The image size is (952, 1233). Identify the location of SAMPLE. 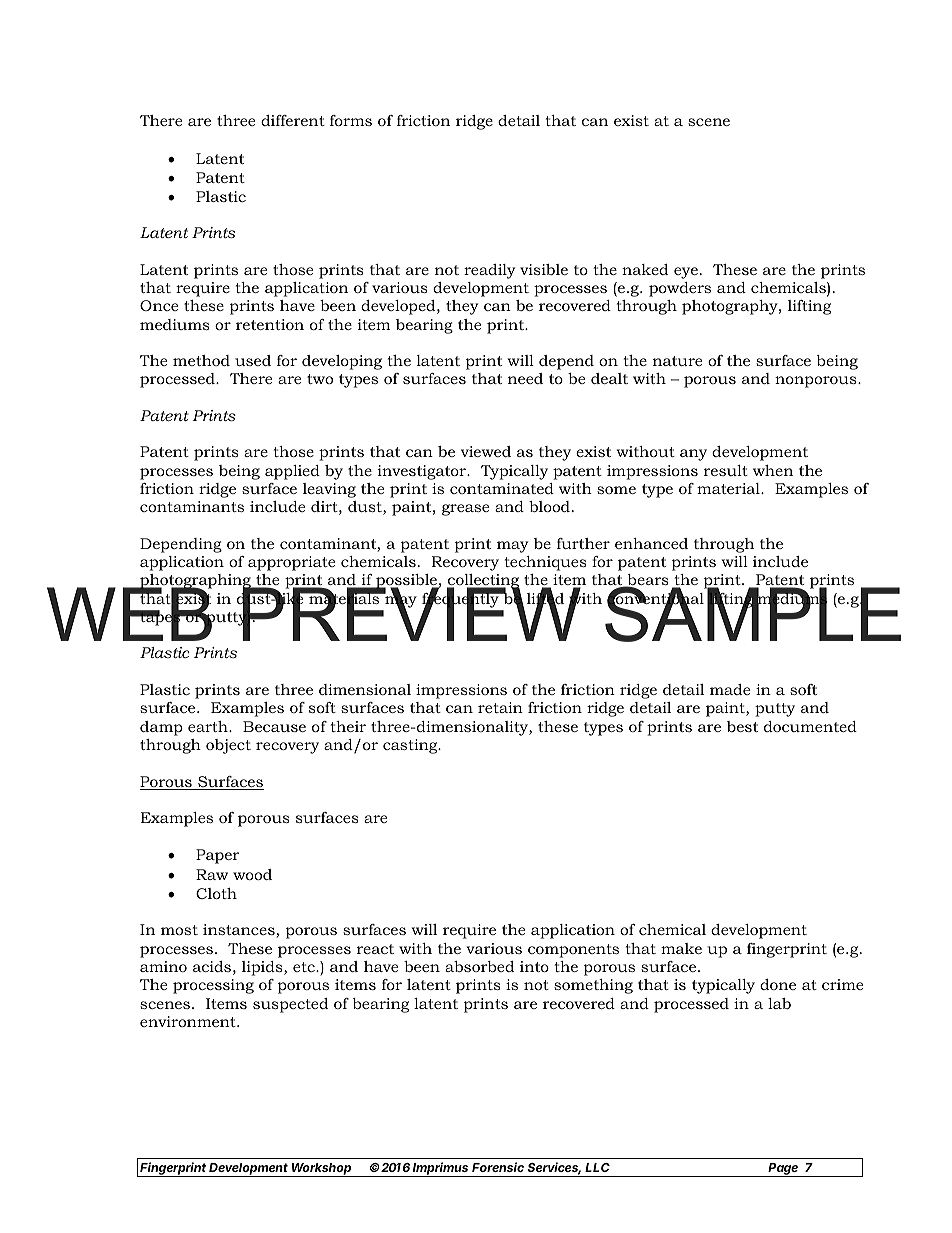
(753, 613).
